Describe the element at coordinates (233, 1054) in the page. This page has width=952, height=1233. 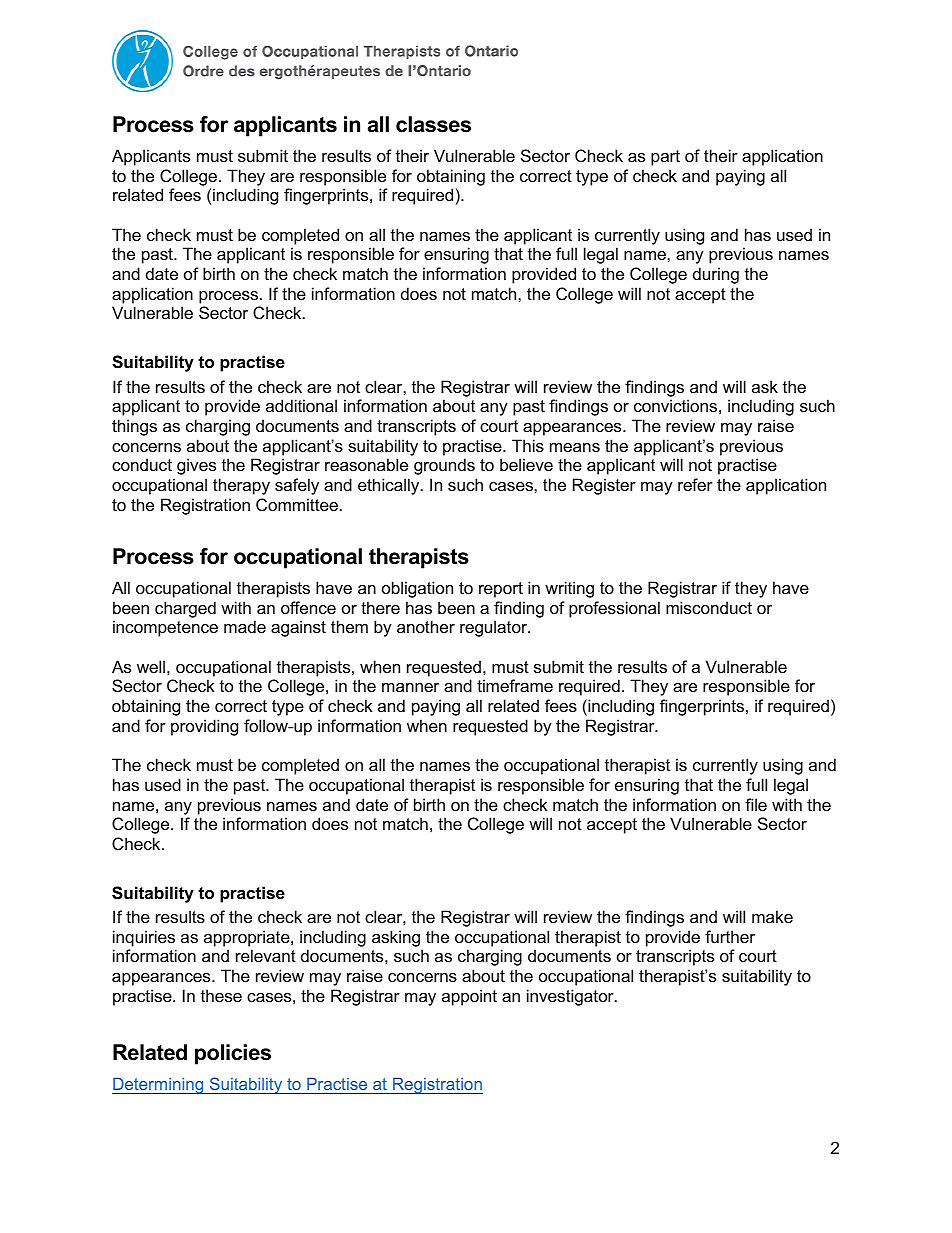
I see `policies` at that location.
